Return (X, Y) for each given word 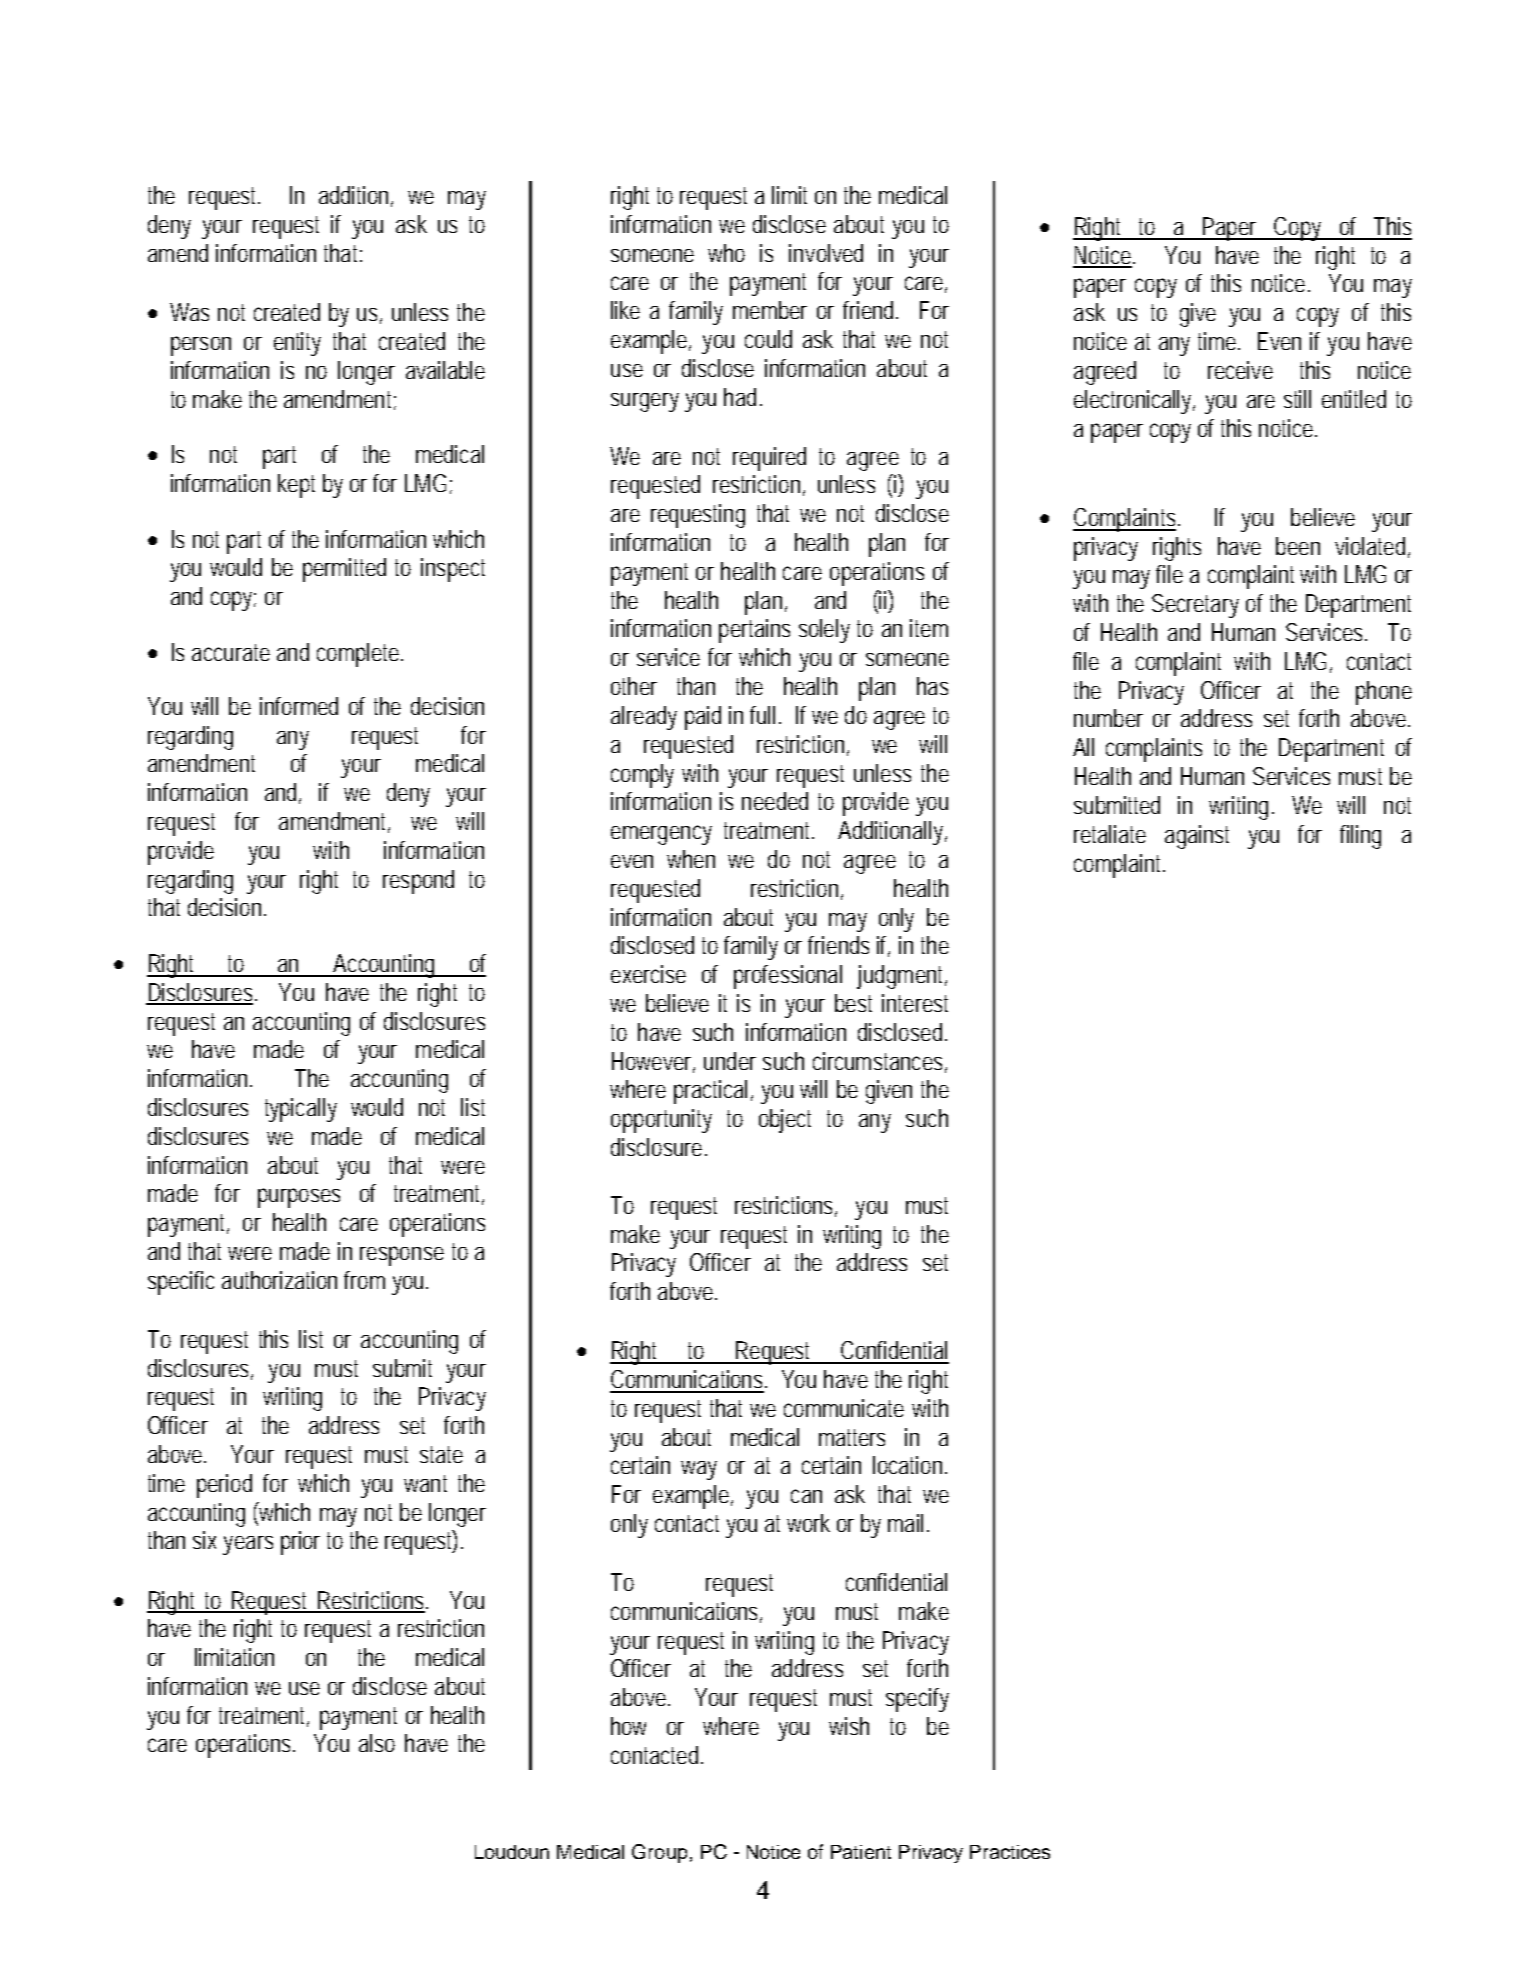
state (441, 1454)
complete (360, 655)
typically (301, 1110)
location (910, 1465)
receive (1240, 370)
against (1197, 837)
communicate (844, 1408)
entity (297, 344)
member (770, 310)
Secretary (1195, 606)
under (730, 1061)
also (377, 1743)
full (762, 715)
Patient (861, 1852)
